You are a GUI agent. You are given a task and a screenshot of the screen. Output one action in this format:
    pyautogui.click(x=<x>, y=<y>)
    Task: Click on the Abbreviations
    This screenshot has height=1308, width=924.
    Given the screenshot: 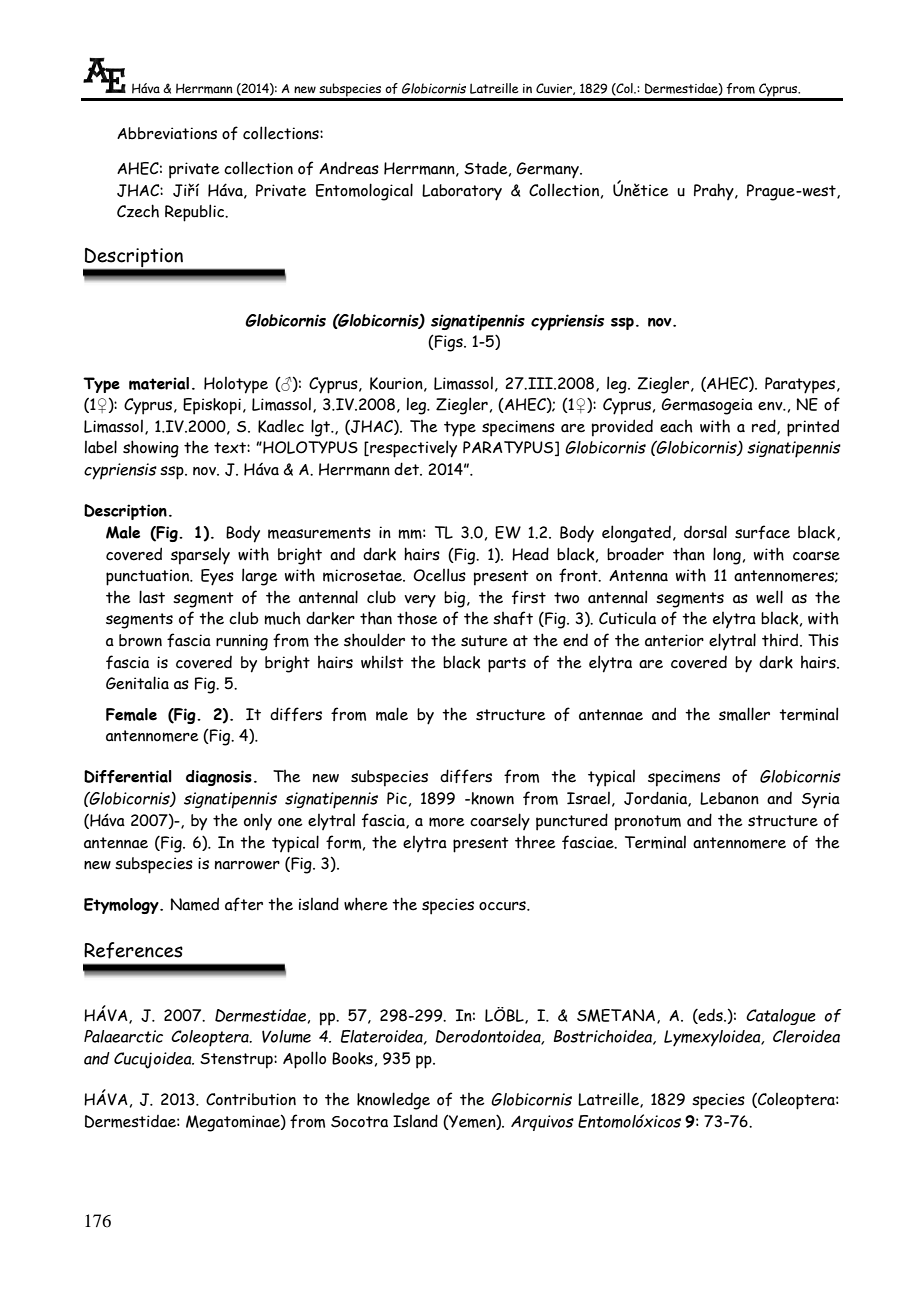 What is the action you would take?
    pyautogui.click(x=167, y=133)
